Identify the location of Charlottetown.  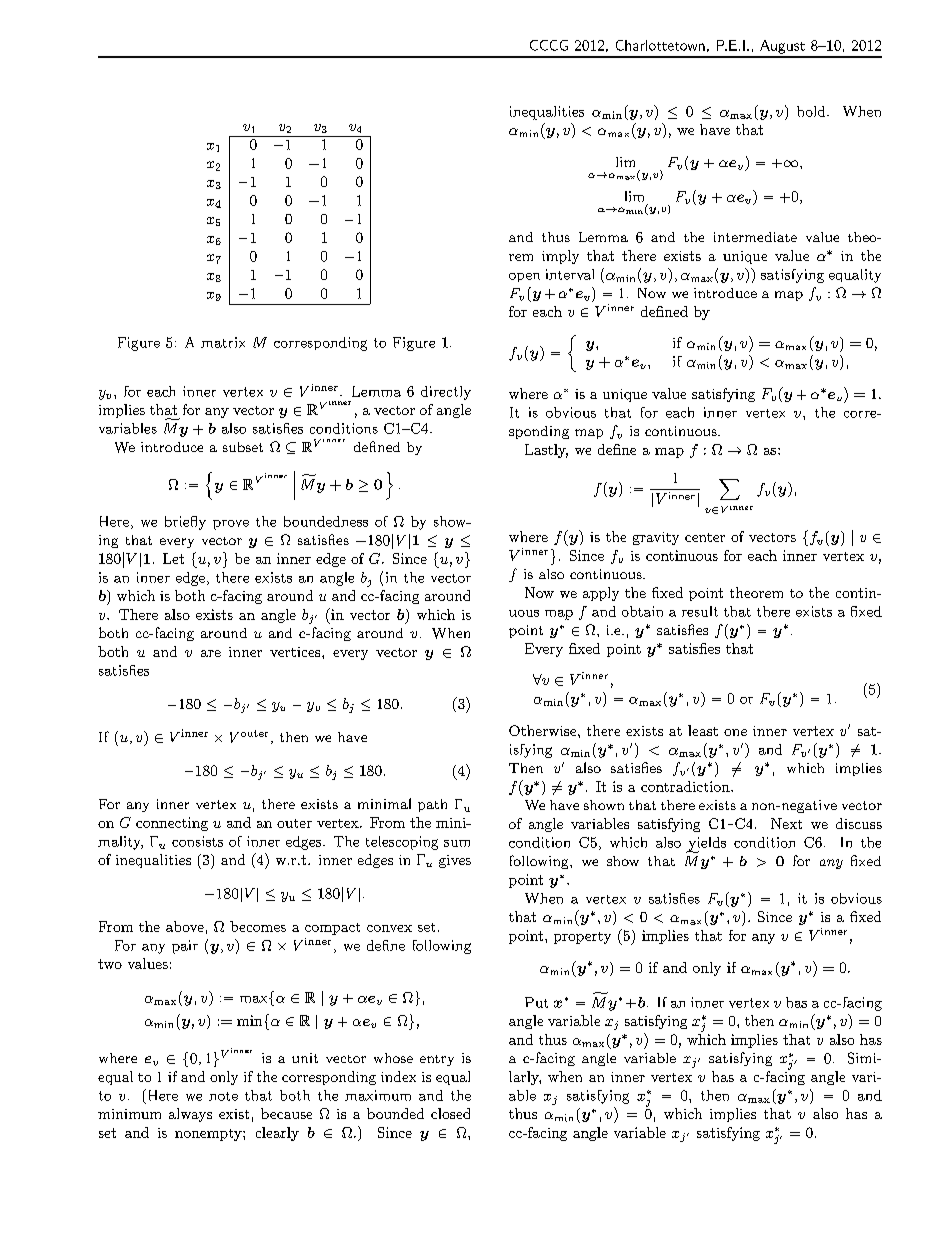
(660, 45).
